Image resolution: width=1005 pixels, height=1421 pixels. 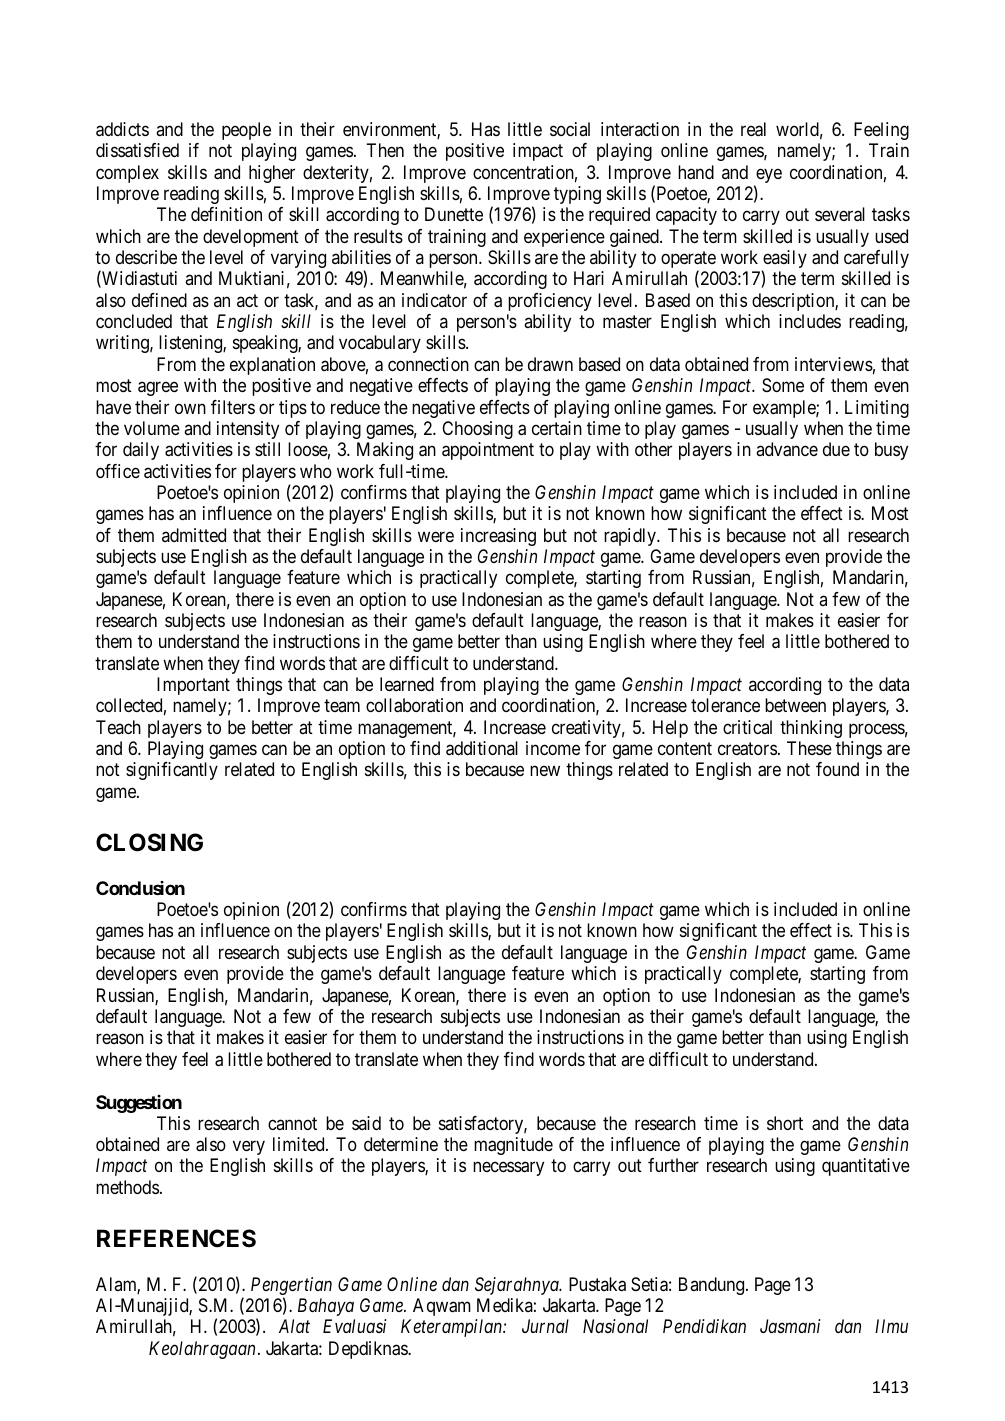 What do you see at coordinates (570, 129) in the image?
I see `social` at bounding box center [570, 129].
